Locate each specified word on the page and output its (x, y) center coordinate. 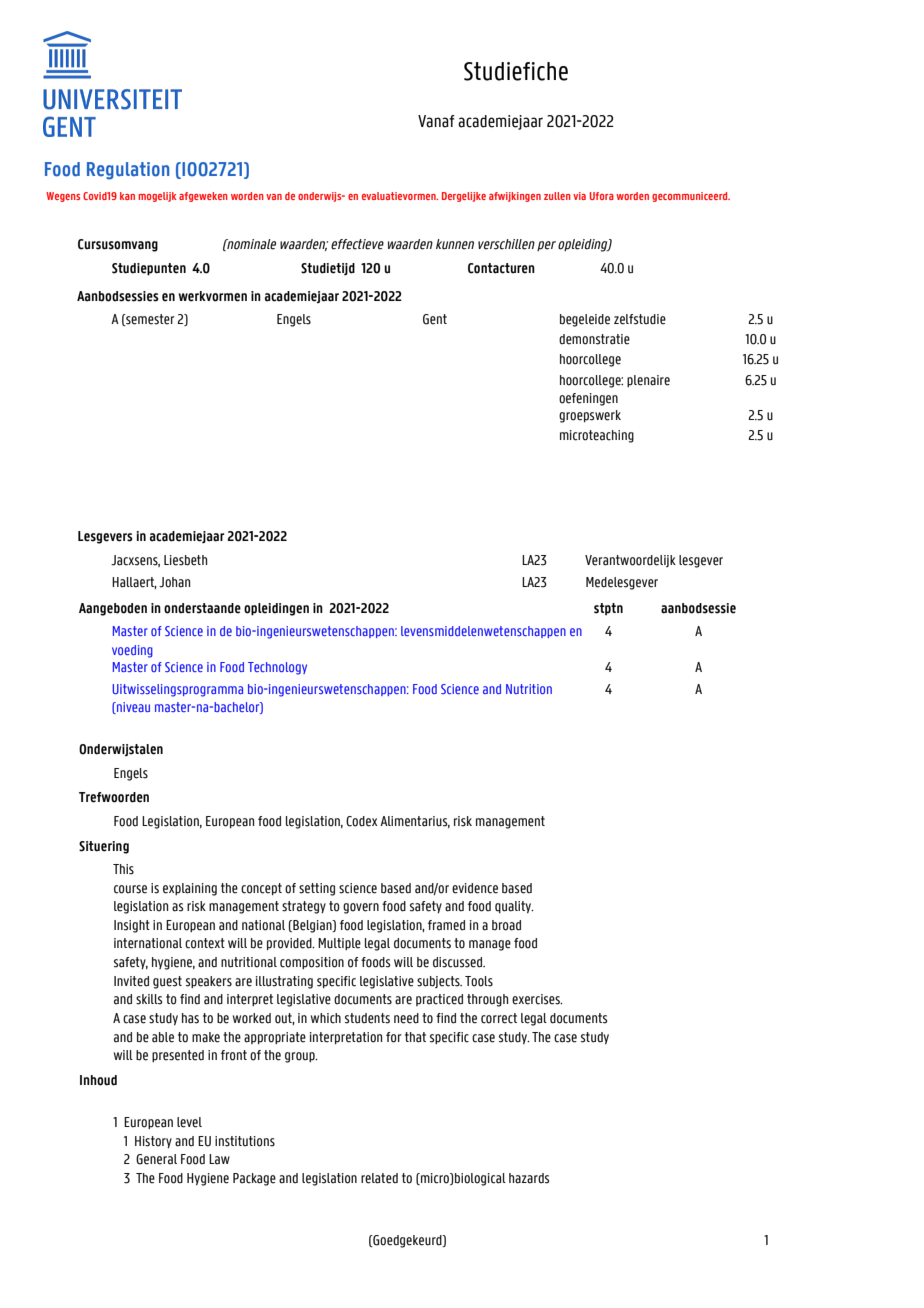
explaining (190, 889)
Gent (435, 319)
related (379, 1178)
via (579, 196)
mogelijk (157, 197)
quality (514, 907)
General (156, 1159)
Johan (174, 582)
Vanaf (436, 121)
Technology (277, 668)
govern (361, 908)
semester (149, 320)
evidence (475, 888)
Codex (361, 821)
